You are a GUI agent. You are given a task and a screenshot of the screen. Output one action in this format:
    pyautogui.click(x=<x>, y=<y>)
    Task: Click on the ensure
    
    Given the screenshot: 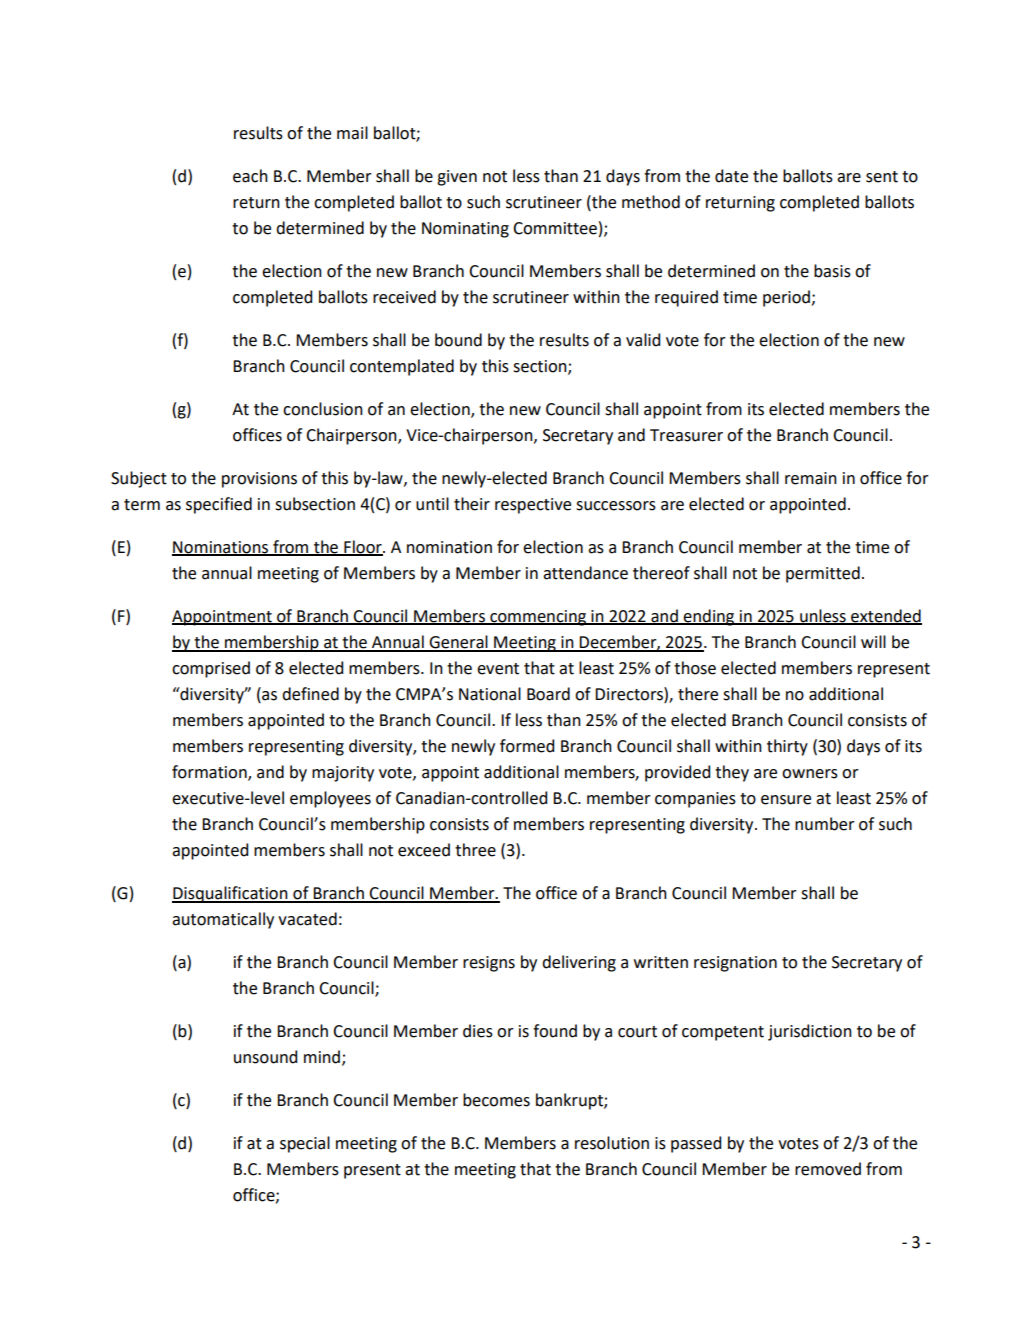 What is the action you would take?
    pyautogui.click(x=786, y=800)
